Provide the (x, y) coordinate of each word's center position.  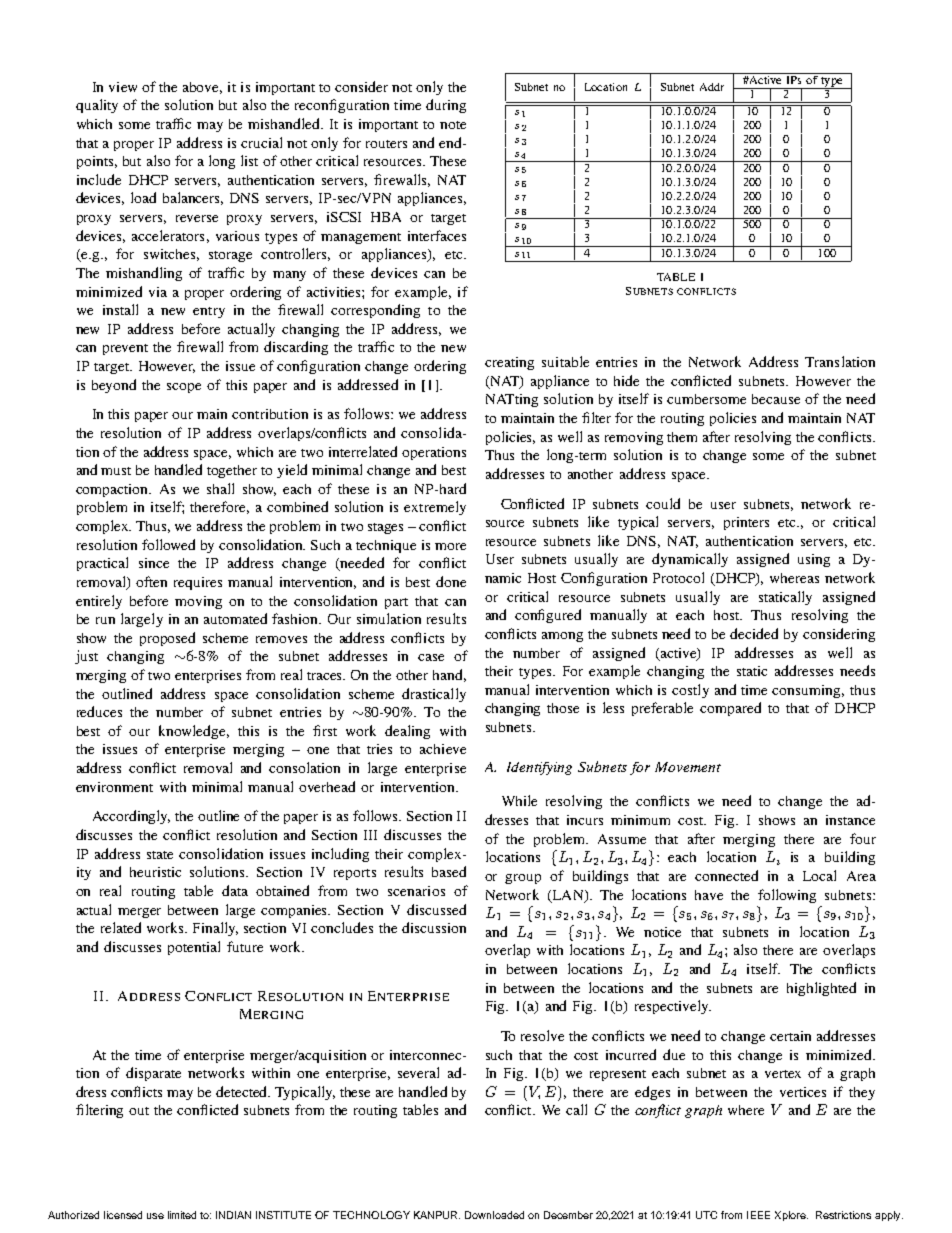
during (446, 106)
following (787, 896)
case (431, 657)
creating (509, 363)
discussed (436, 909)
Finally (215, 929)
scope (184, 388)
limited (182, 1215)
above (202, 88)
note (453, 125)
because (776, 399)
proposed (167, 639)
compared (730, 709)
